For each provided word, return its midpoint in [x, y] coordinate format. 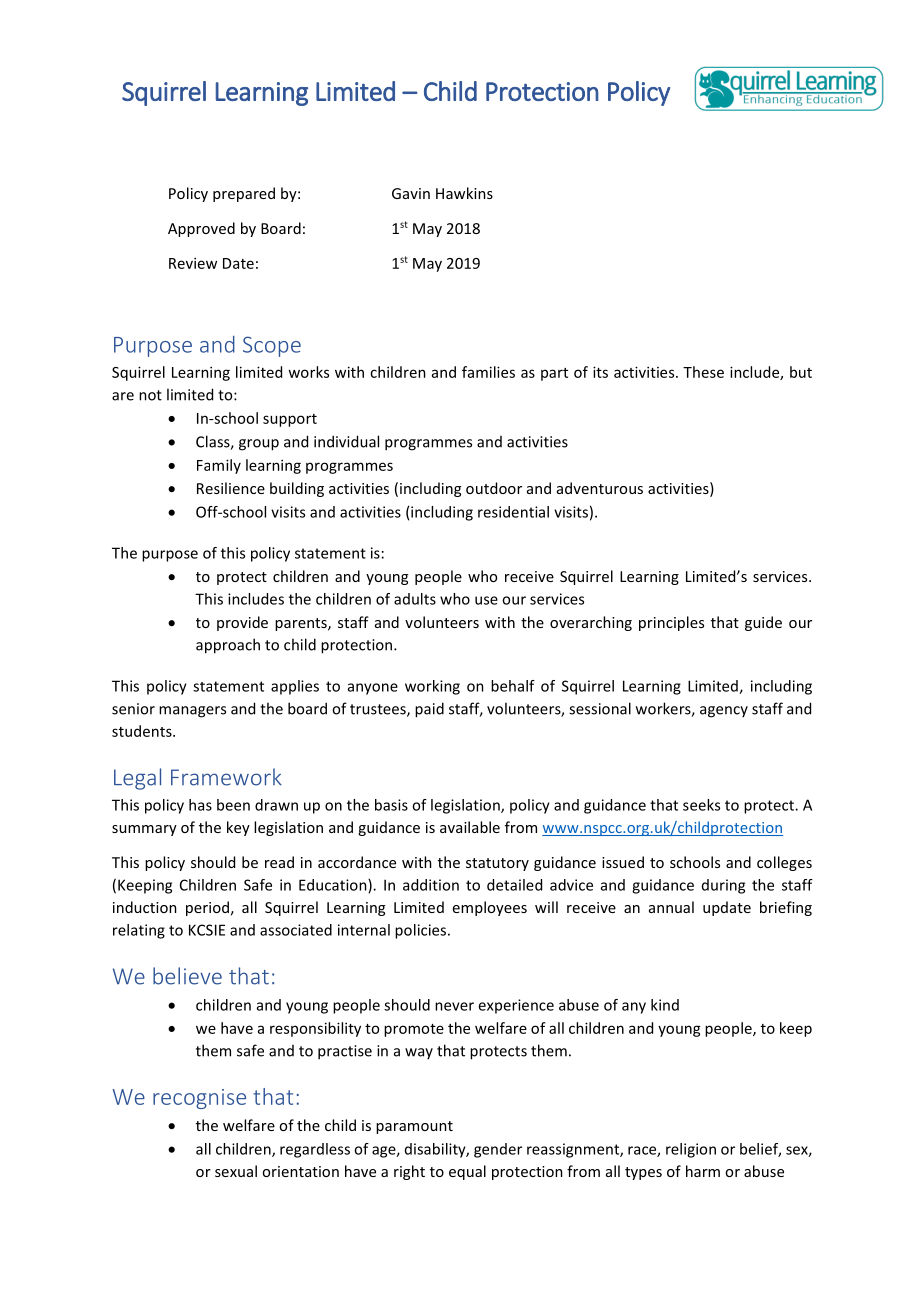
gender [498, 1150]
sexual [236, 1171]
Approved [201, 229]
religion [691, 1150]
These [703, 372]
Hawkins [464, 193]
